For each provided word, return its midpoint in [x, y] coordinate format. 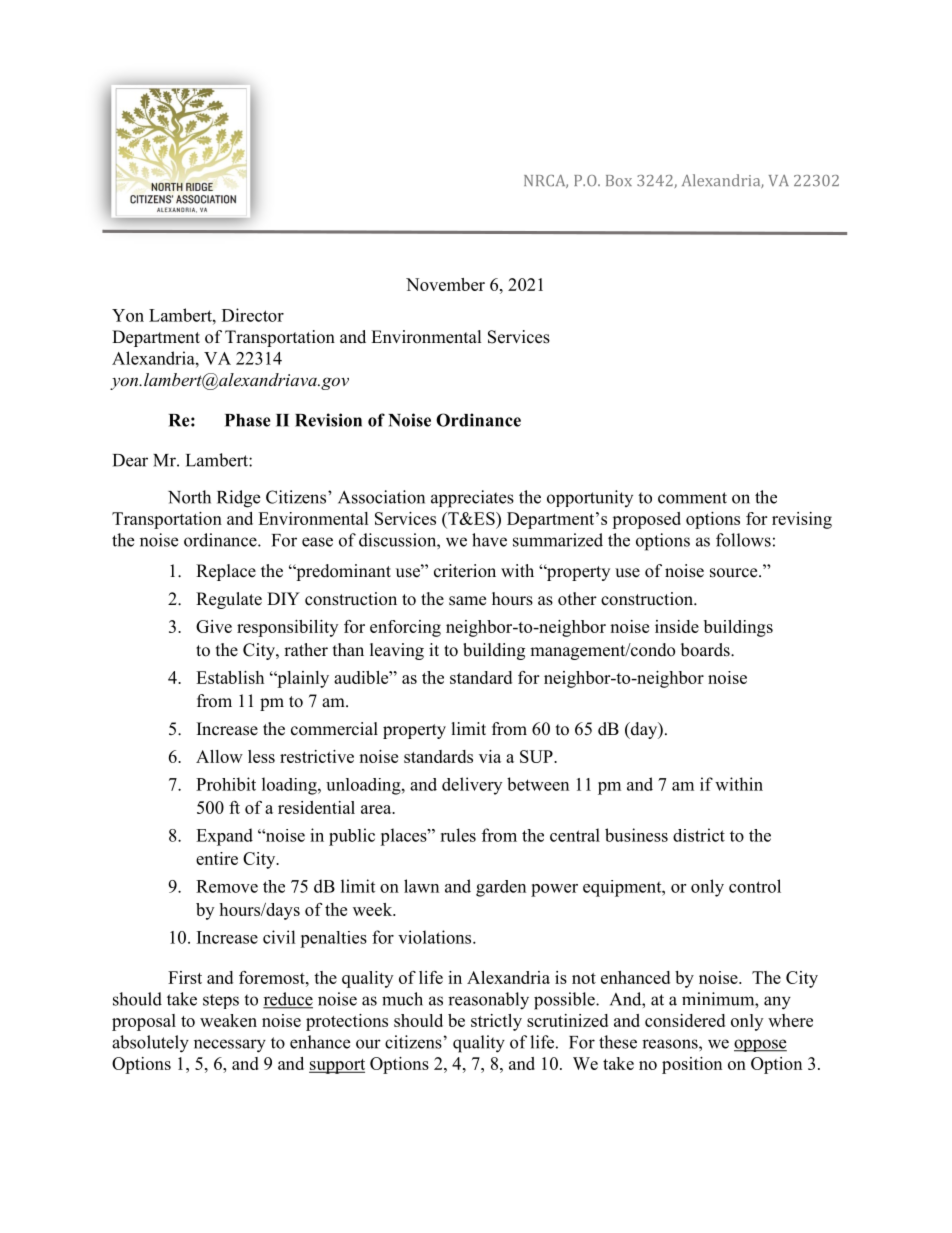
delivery [472, 786]
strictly [496, 1022]
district [699, 835]
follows [743, 540]
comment [692, 498]
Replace [226, 572]
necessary [230, 1046]
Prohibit [226, 784]
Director [253, 315]
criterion [465, 571]
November [445, 284]
